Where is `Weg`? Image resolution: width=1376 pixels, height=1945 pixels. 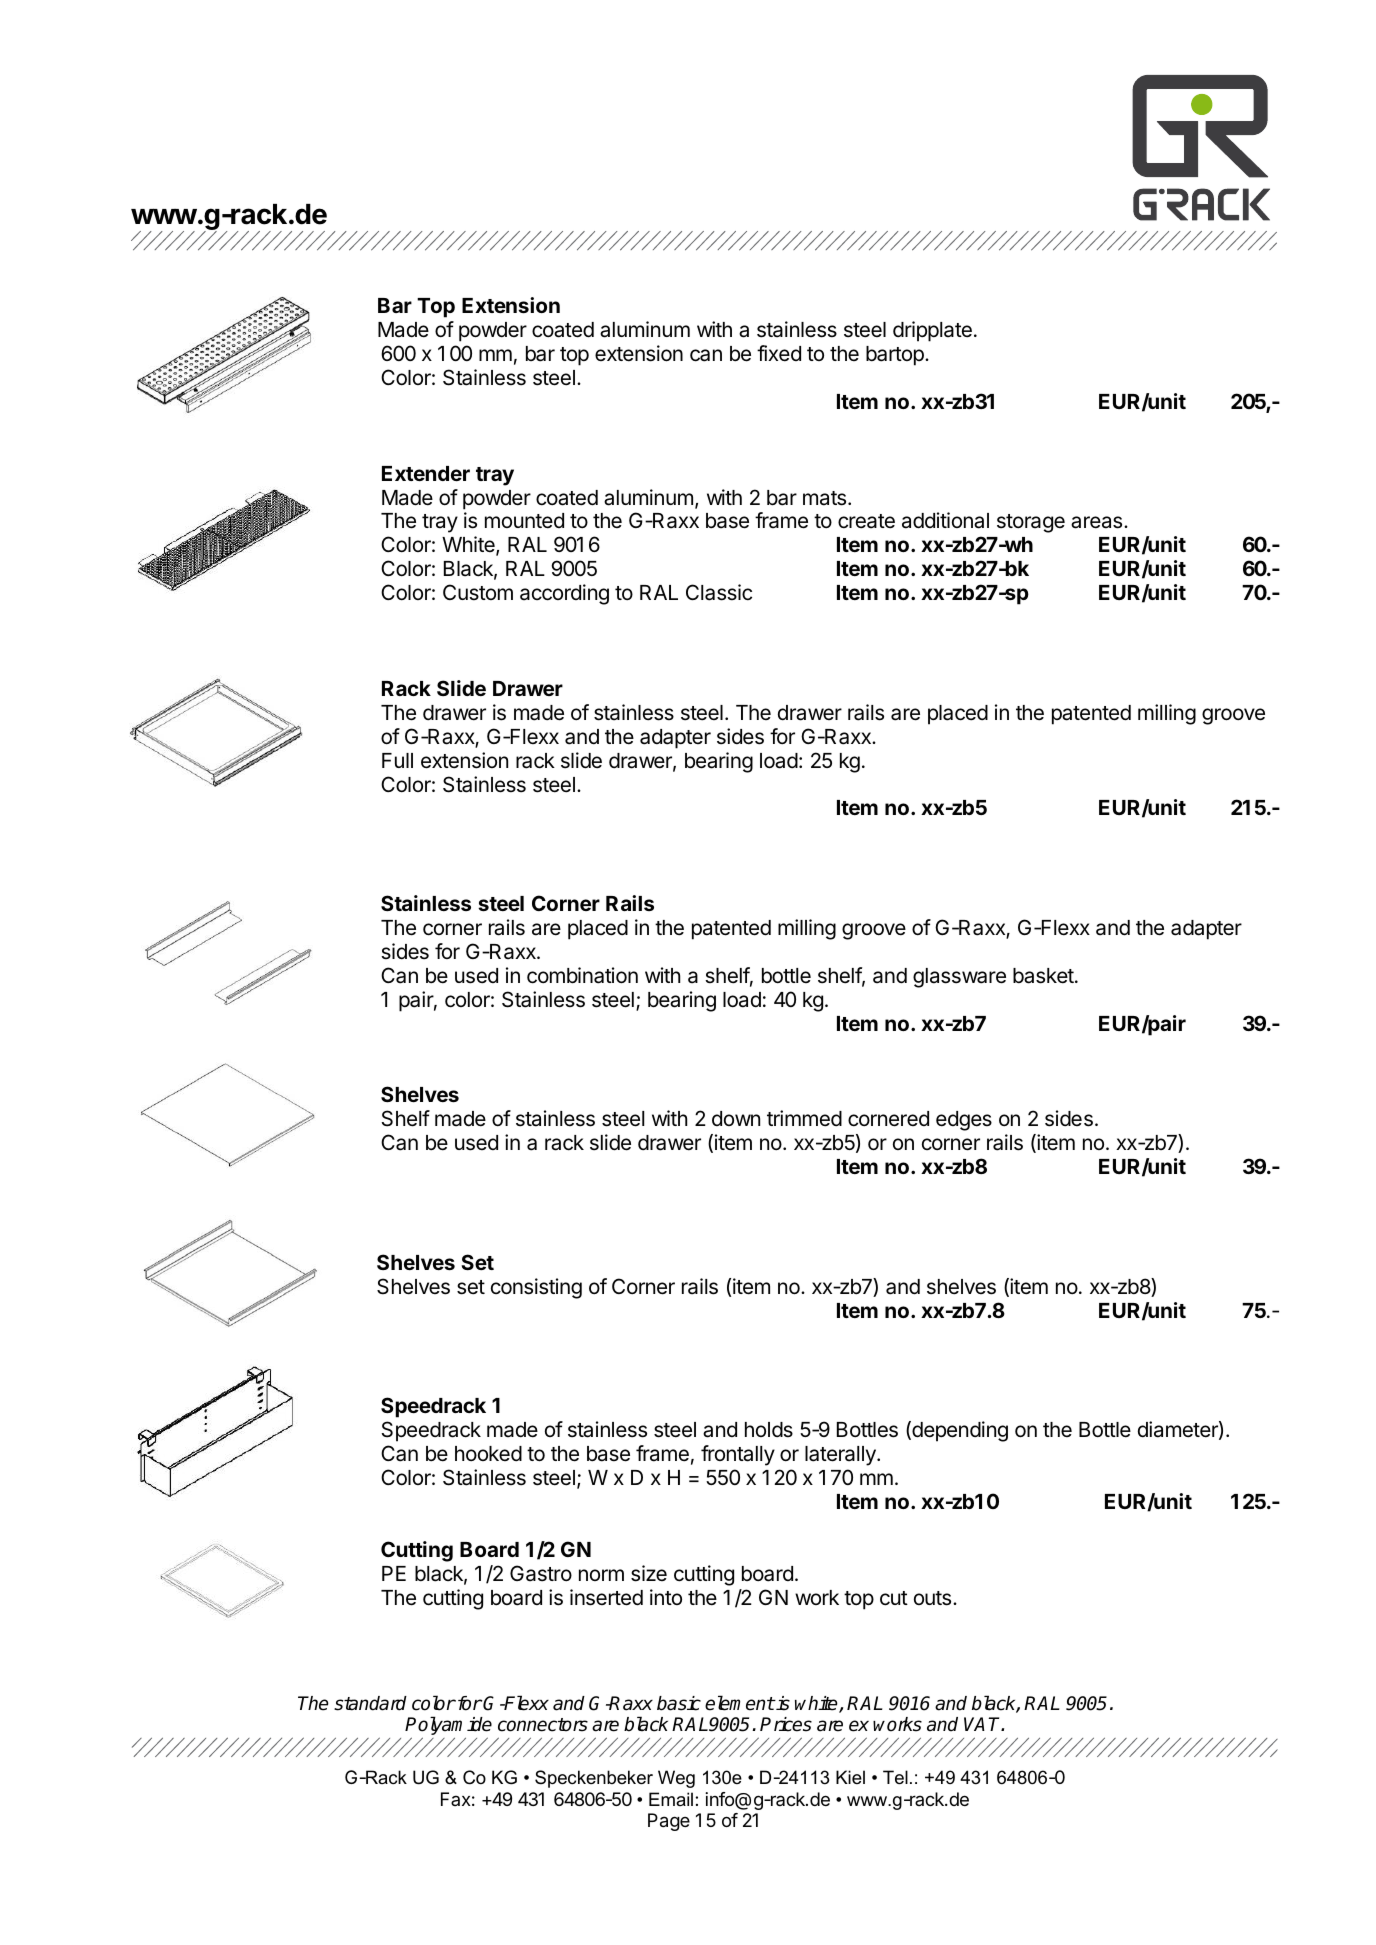
Weg is located at coordinates (676, 1779).
